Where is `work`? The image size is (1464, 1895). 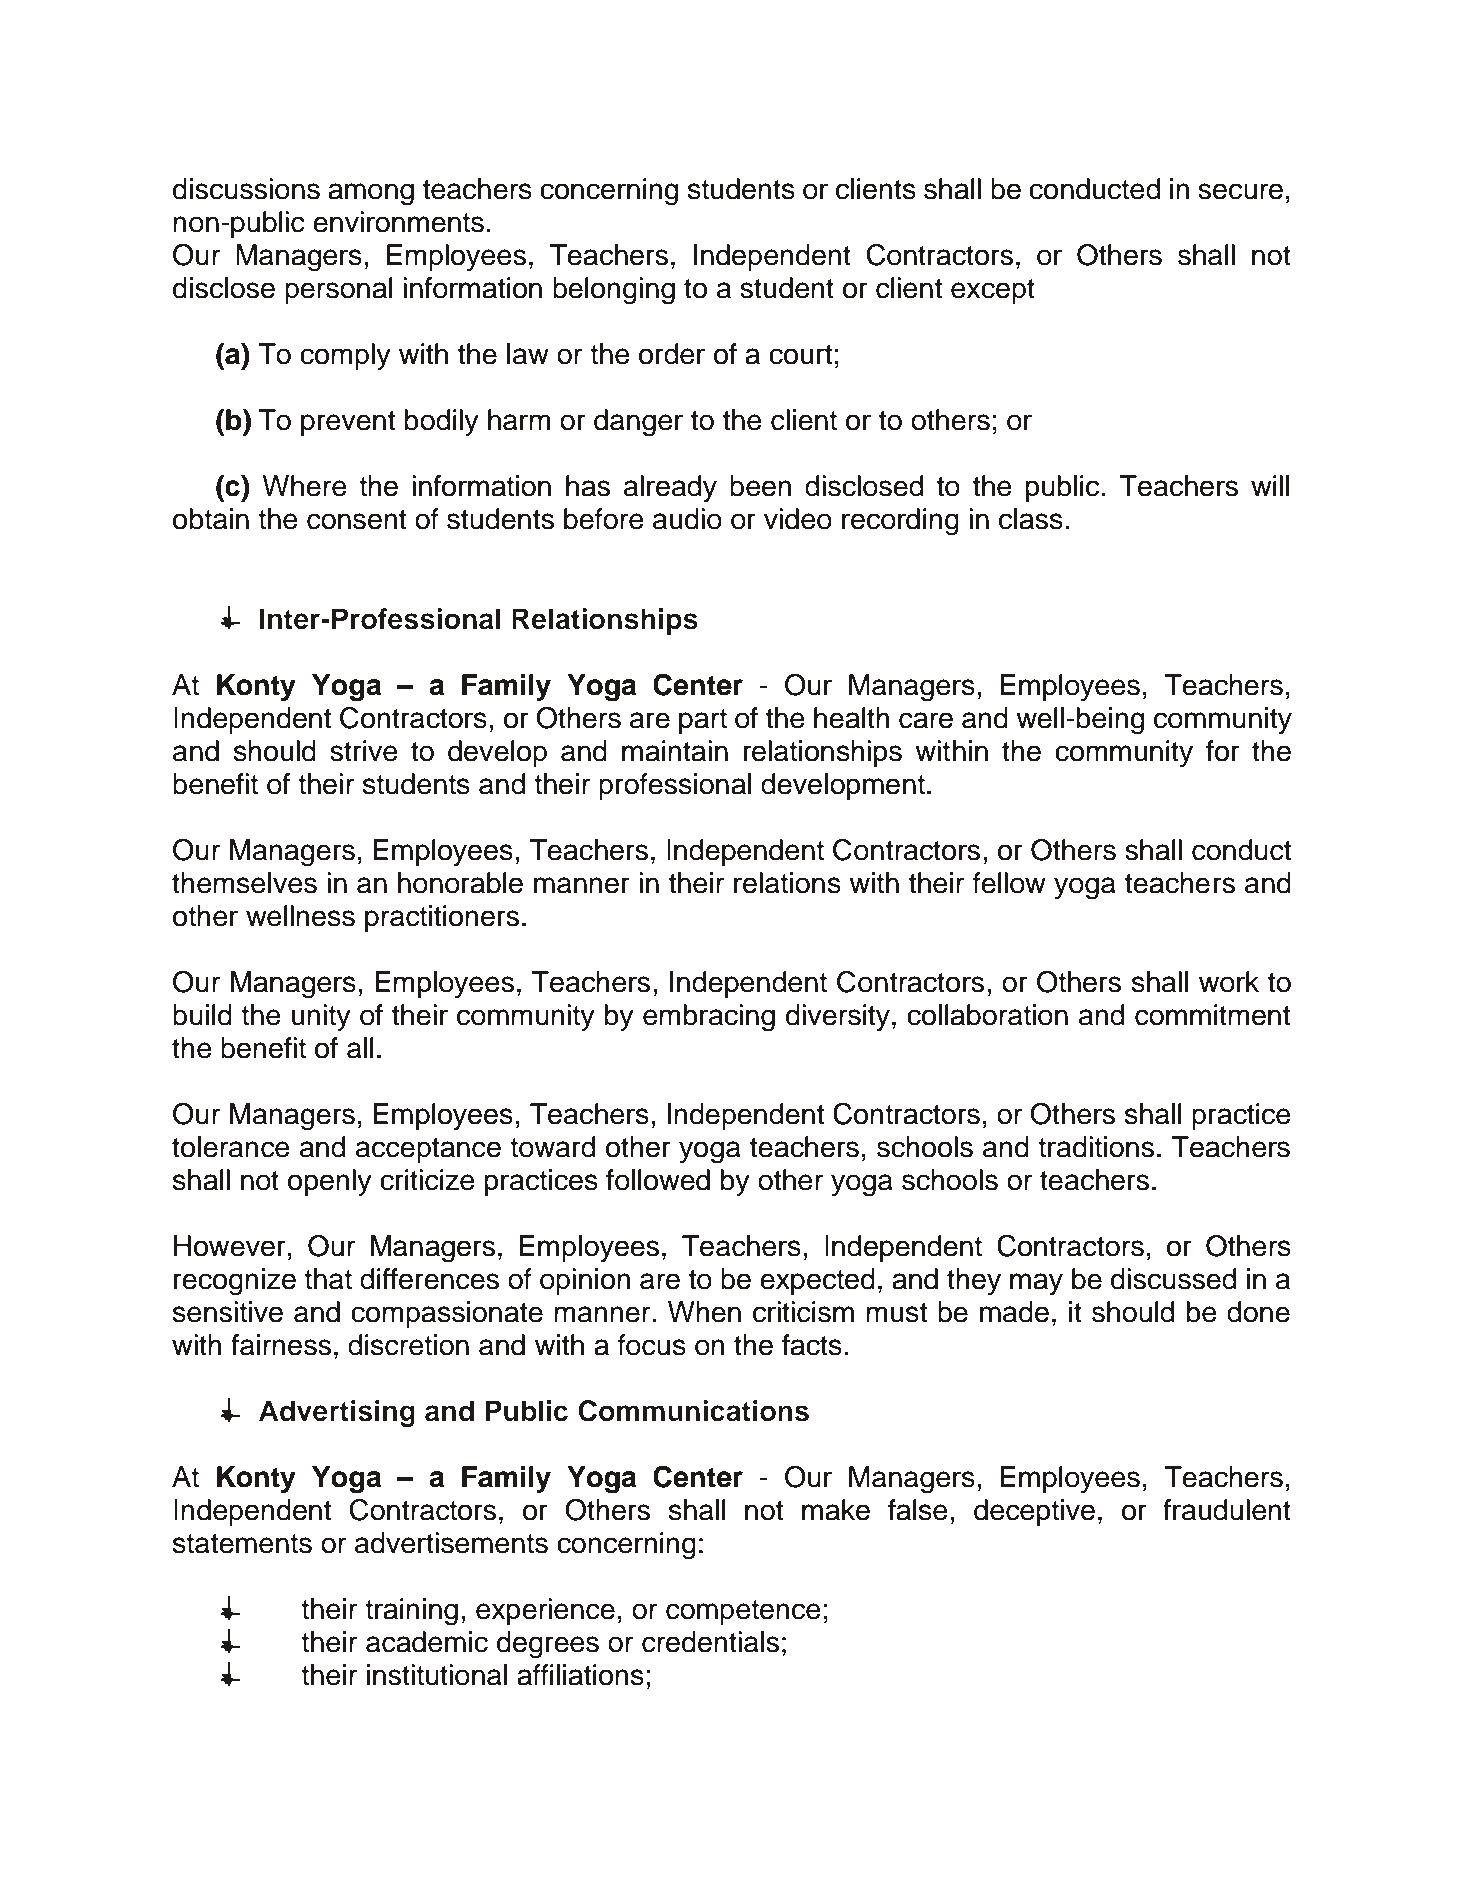 work is located at coordinates (1229, 982).
